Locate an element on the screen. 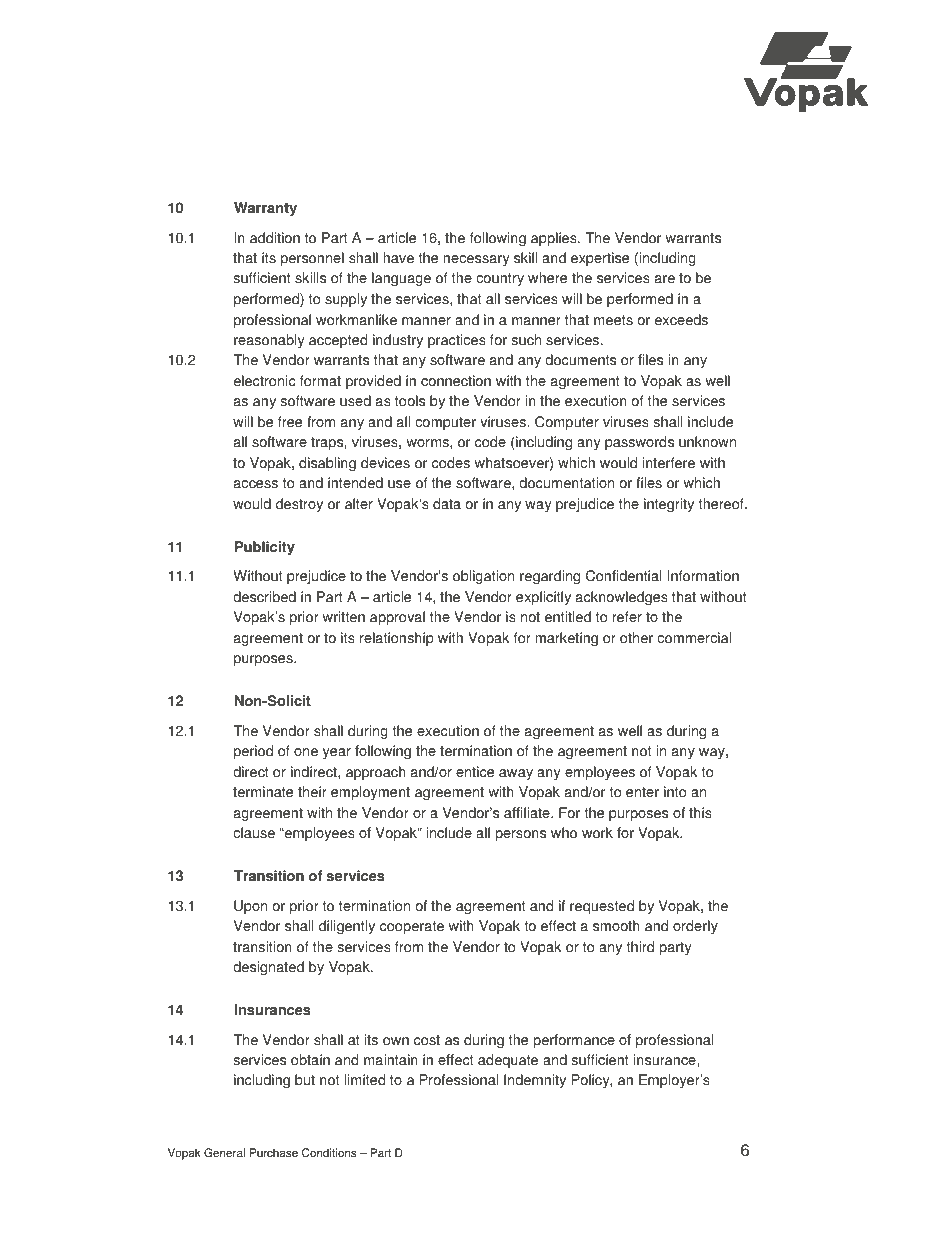  other is located at coordinates (636, 638).
